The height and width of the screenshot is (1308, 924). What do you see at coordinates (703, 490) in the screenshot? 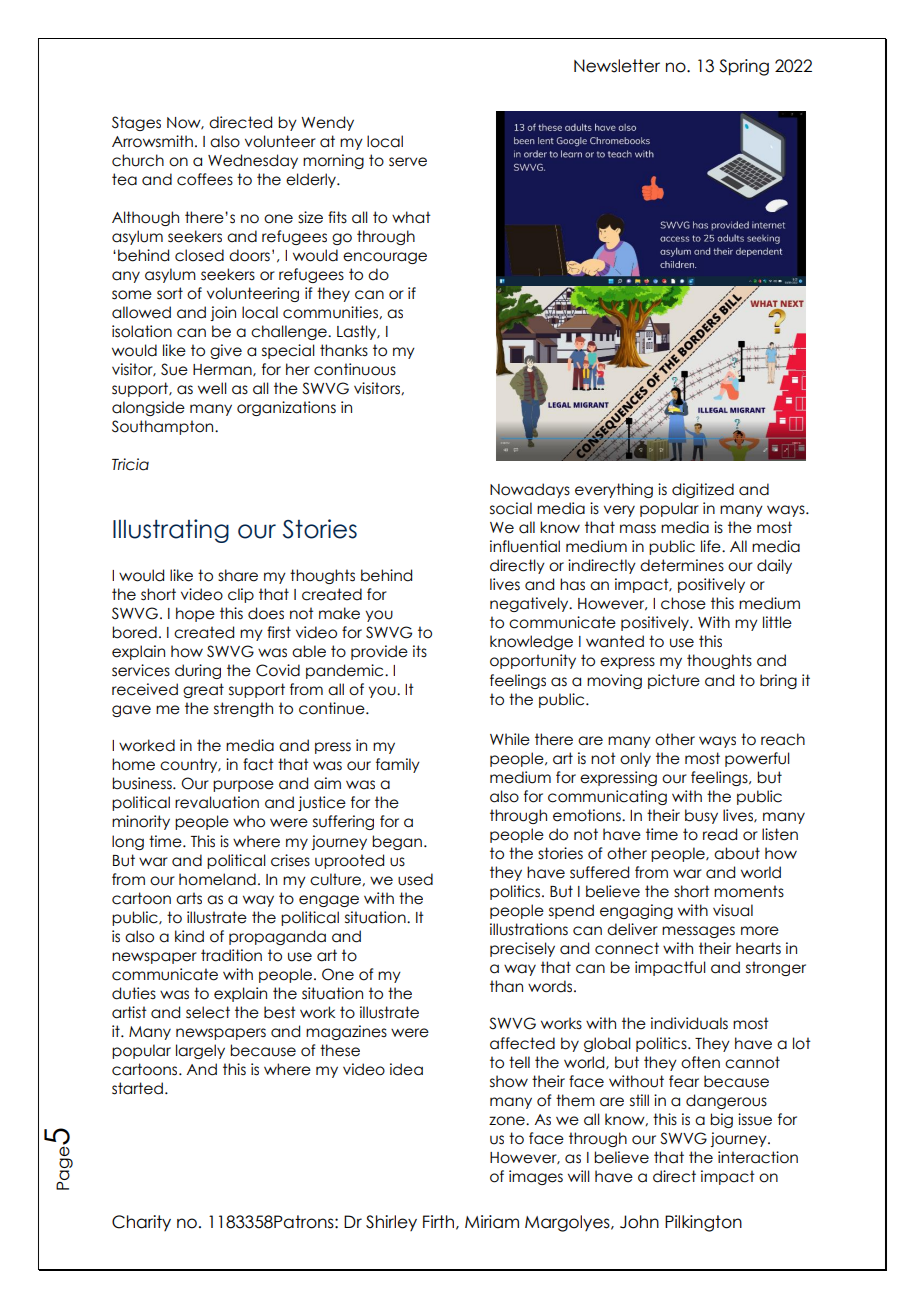
I see `digitized` at bounding box center [703, 490].
